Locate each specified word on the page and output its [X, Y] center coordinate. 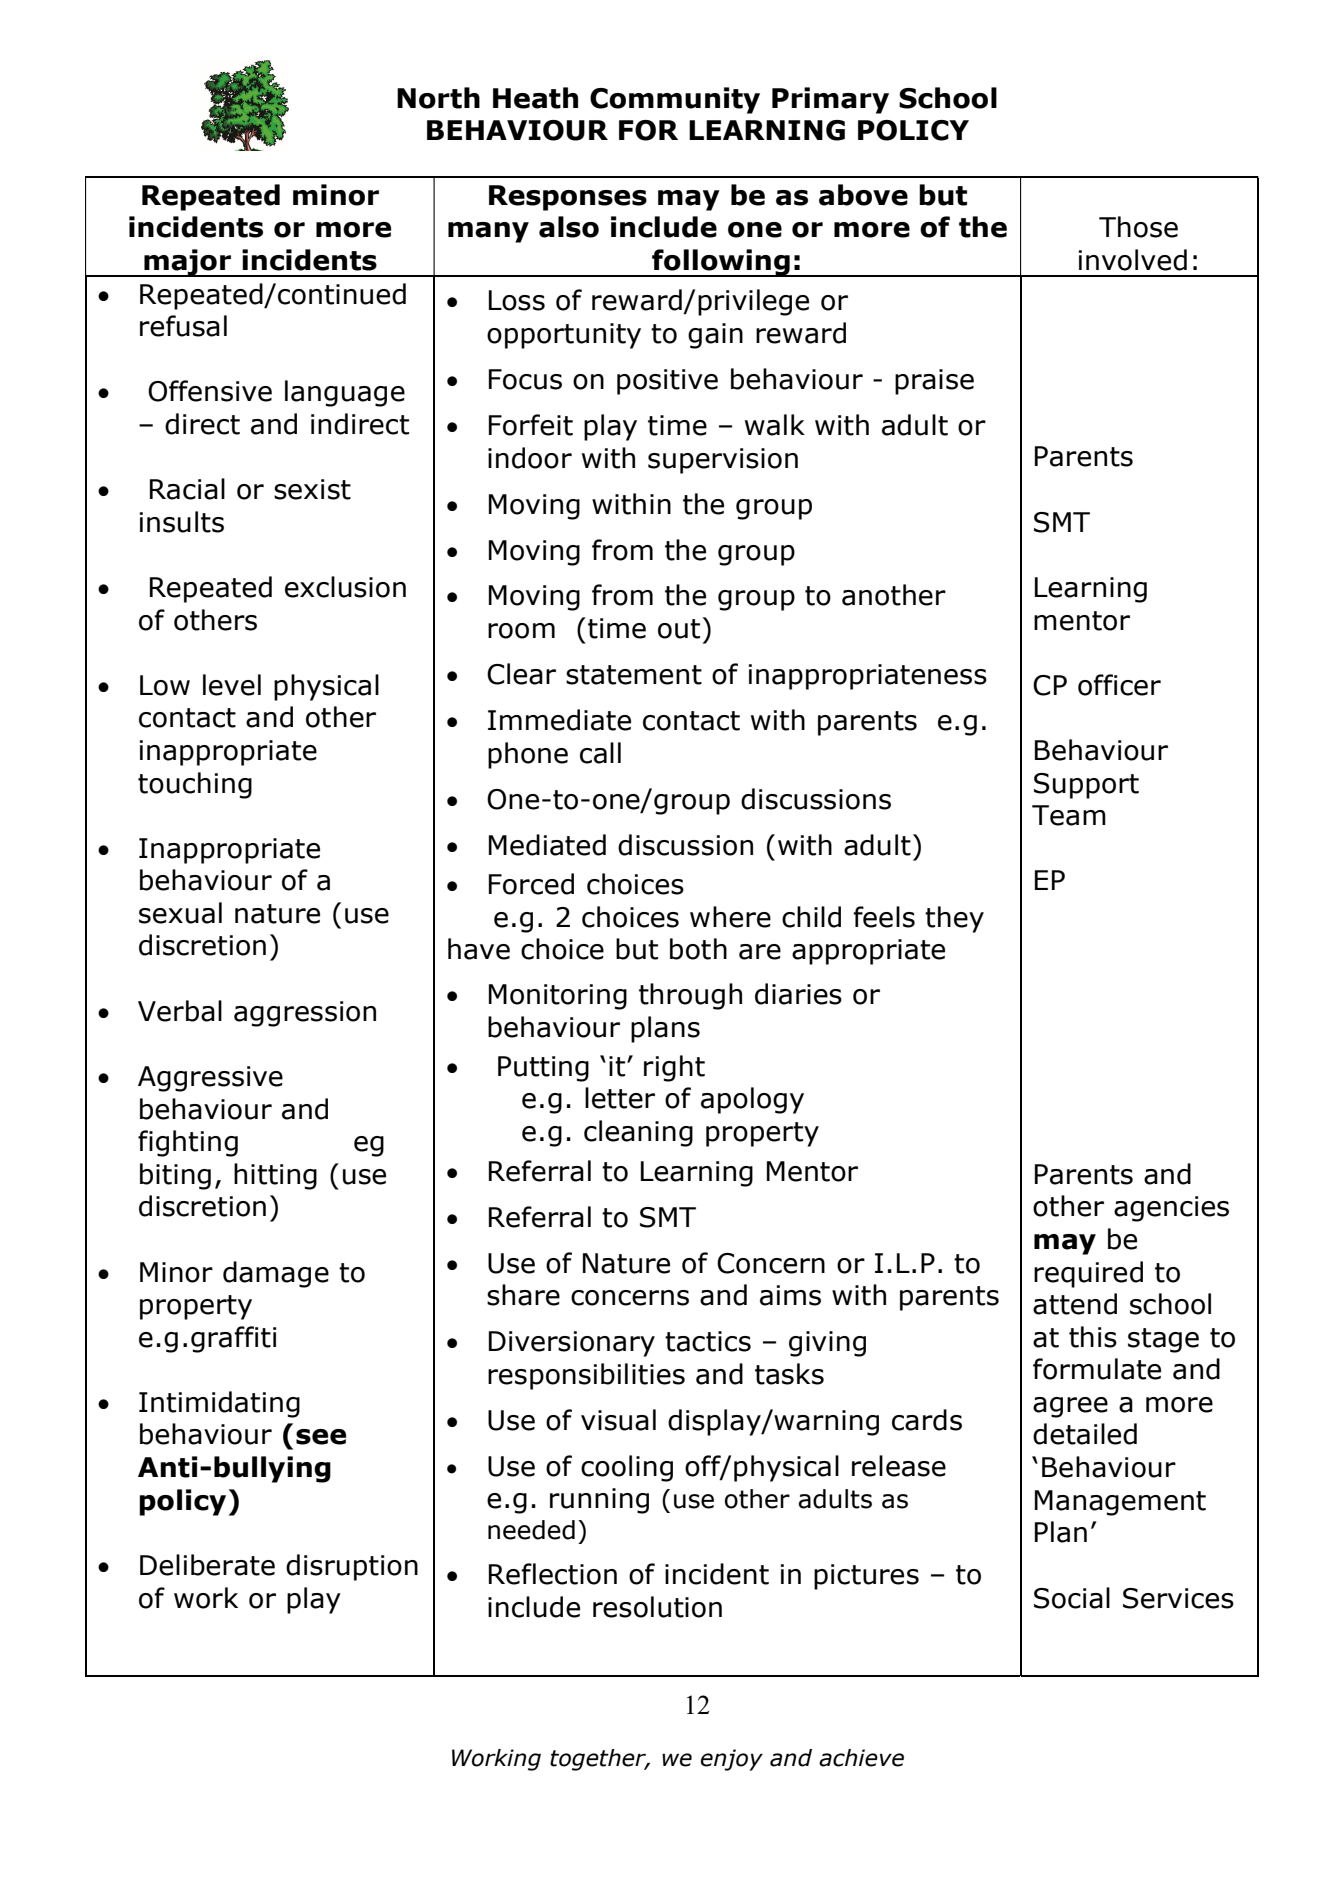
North [438, 98]
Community [675, 100]
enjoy [732, 1760]
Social [1072, 1598]
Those [1138, 227]
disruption [352, 1567]
